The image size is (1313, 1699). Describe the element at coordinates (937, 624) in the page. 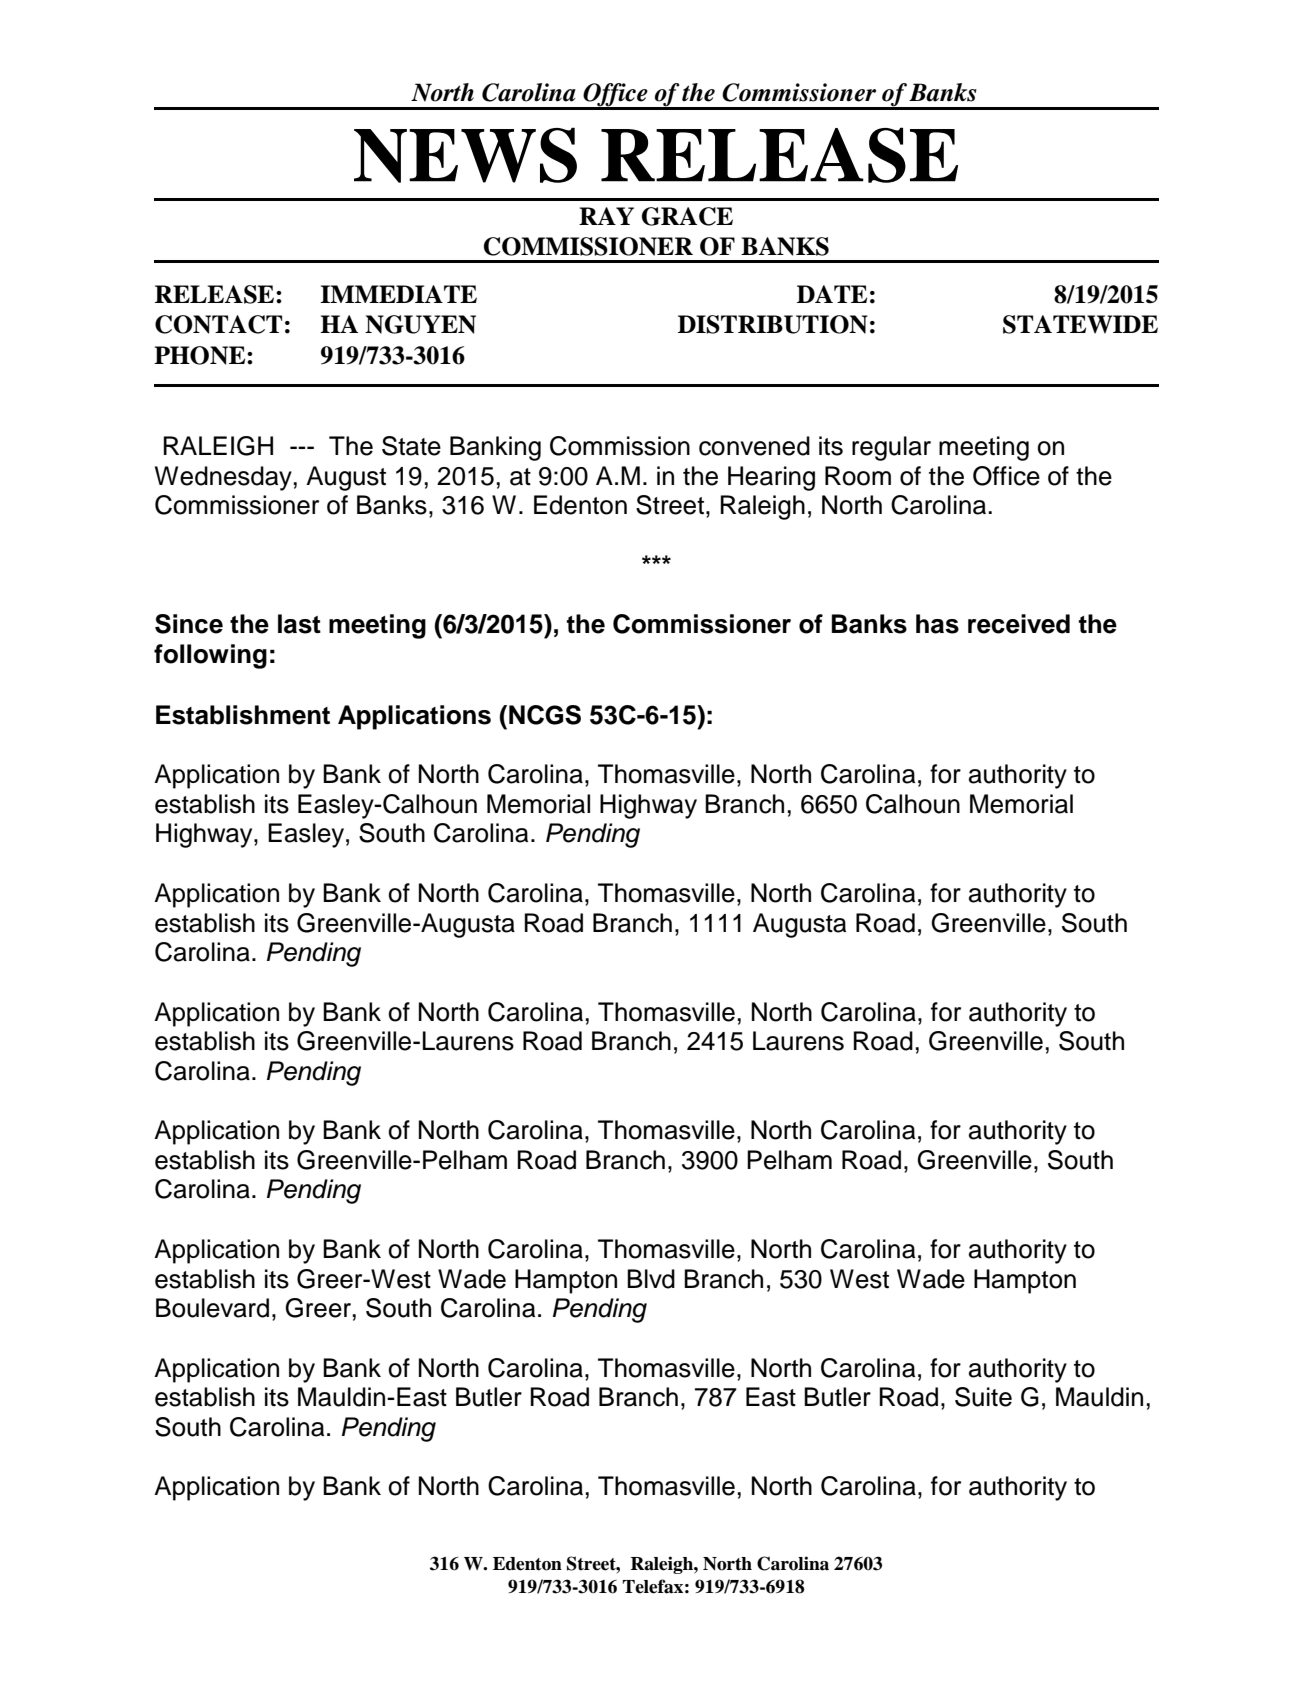

I see `has` at that location.
